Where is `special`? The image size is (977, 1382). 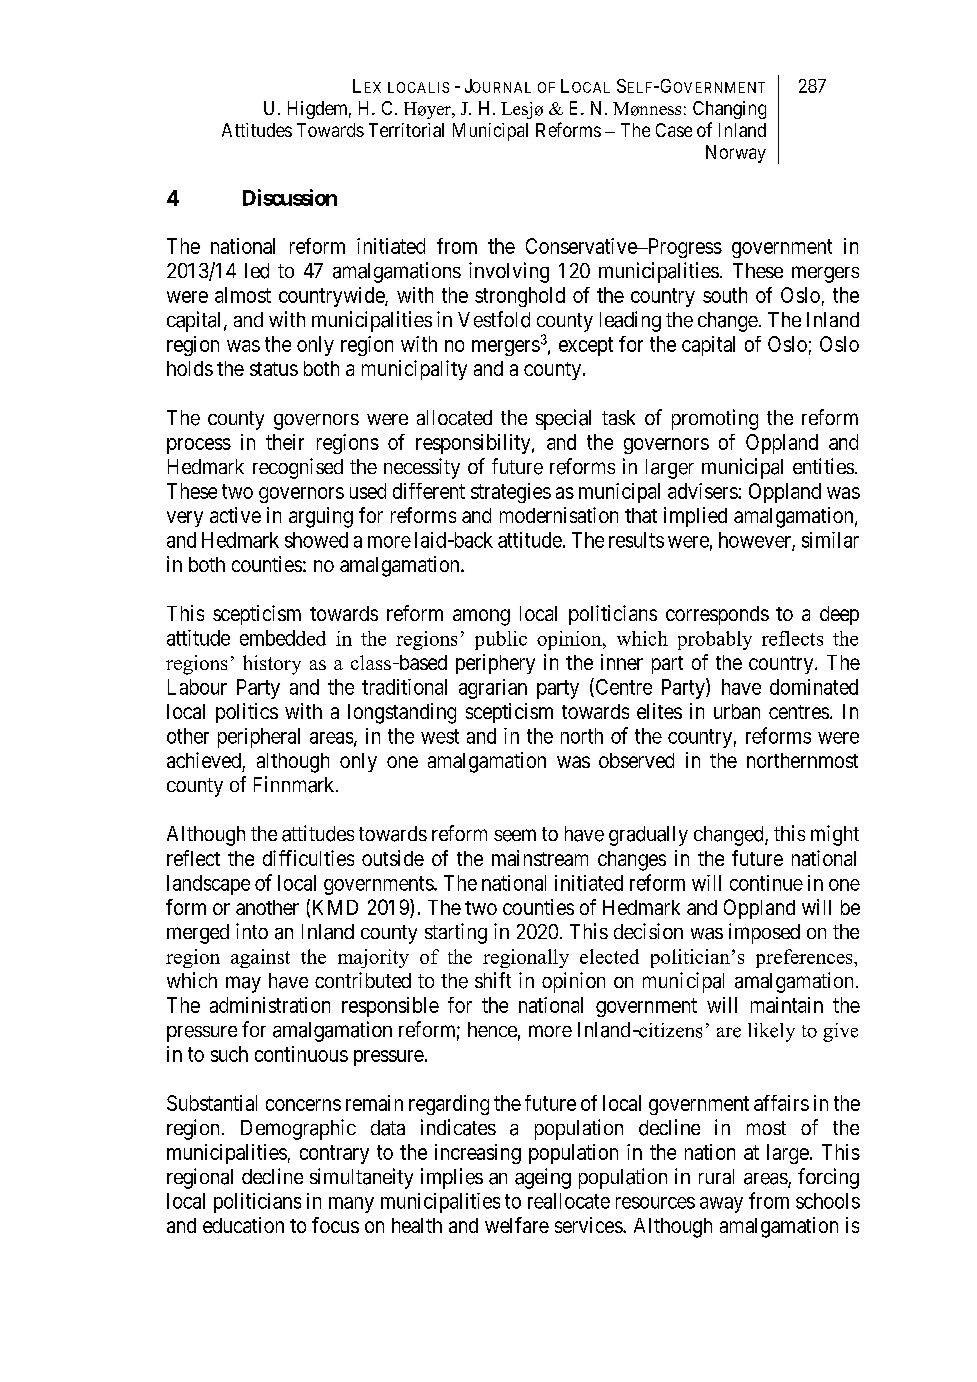 special is located at coordinates (563, 419).
